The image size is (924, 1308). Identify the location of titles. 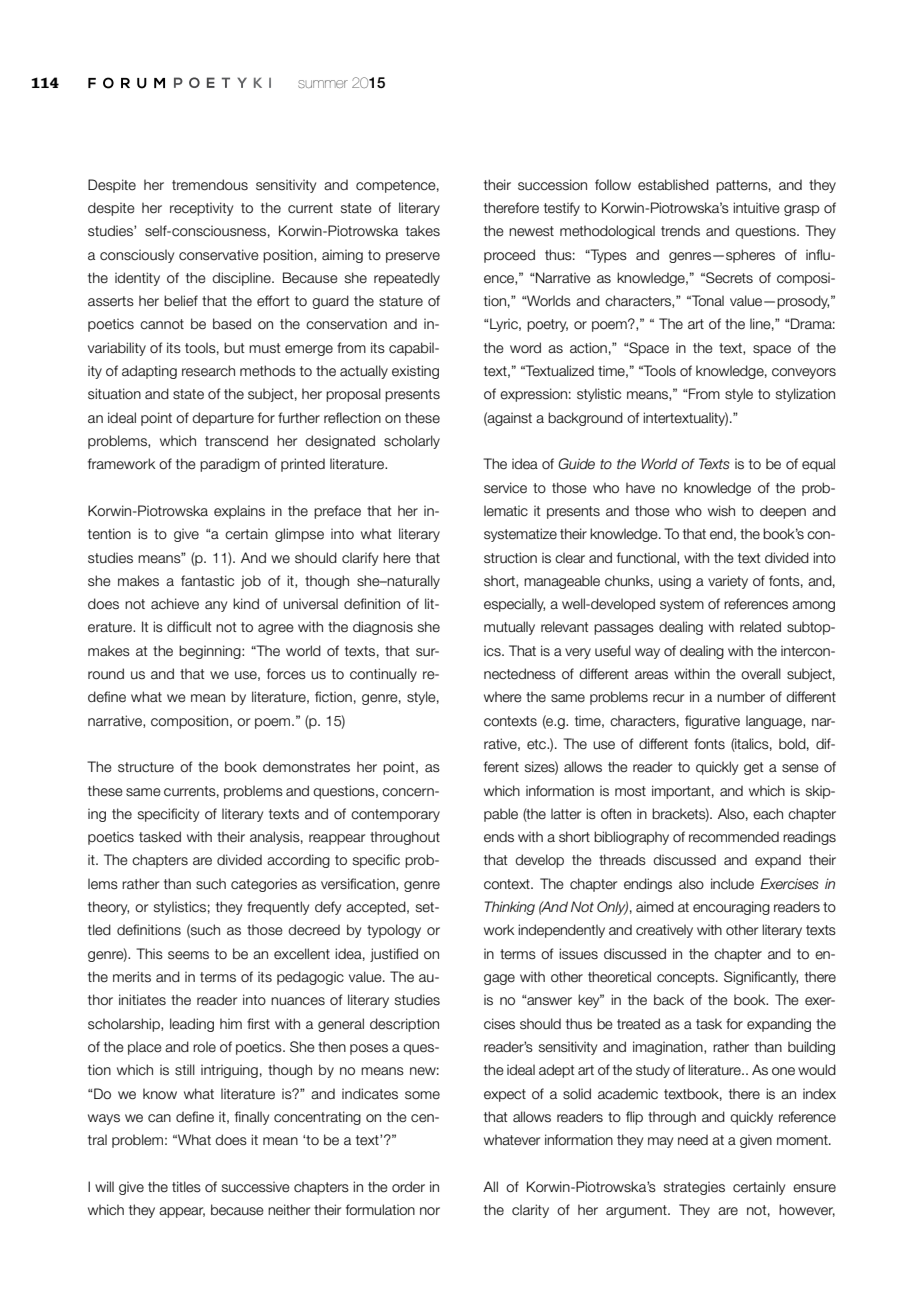
(186, 1187).
